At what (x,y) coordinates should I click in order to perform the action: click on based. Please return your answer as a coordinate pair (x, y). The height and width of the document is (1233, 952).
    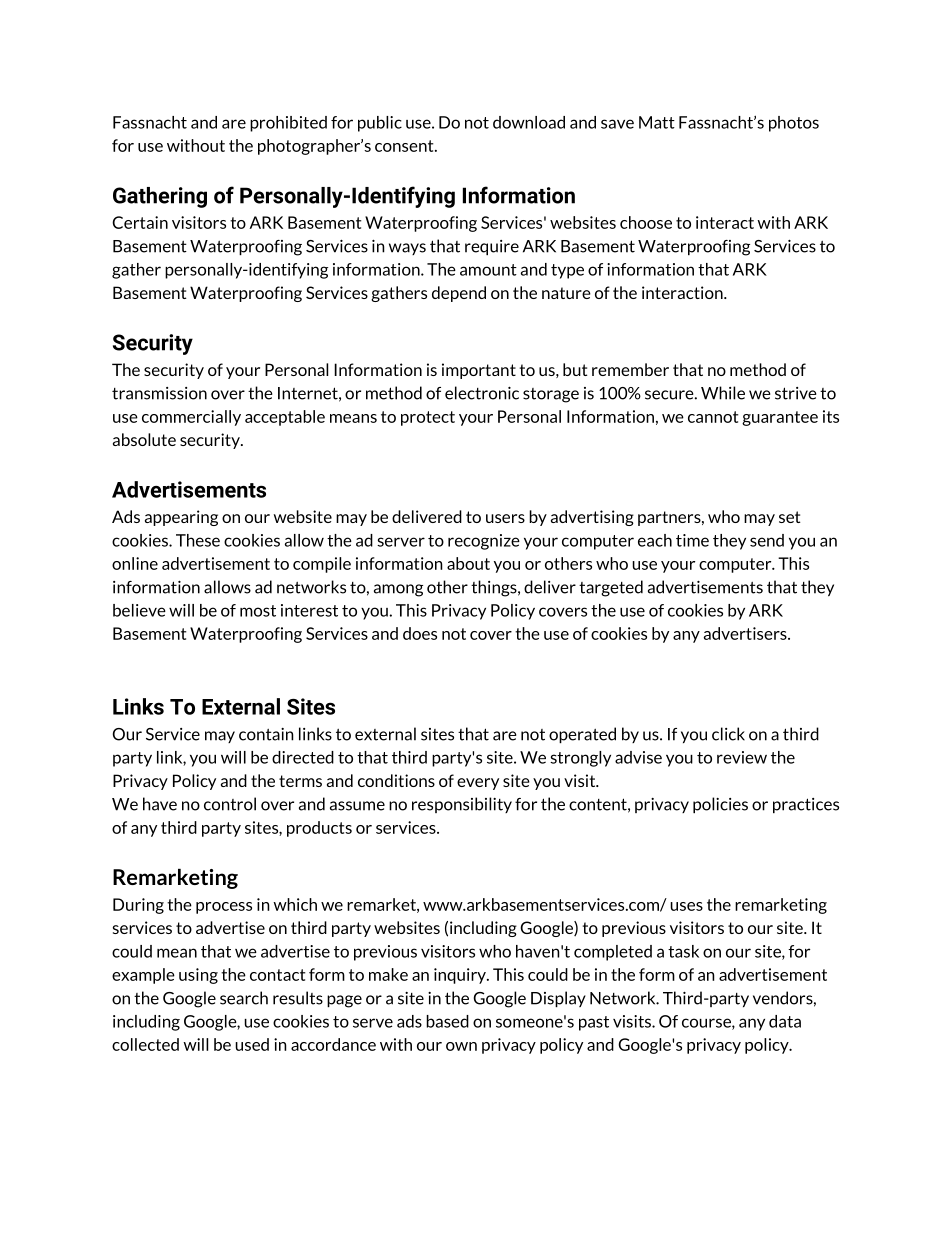
    Looking at the image, I should click on (447, 1021).
